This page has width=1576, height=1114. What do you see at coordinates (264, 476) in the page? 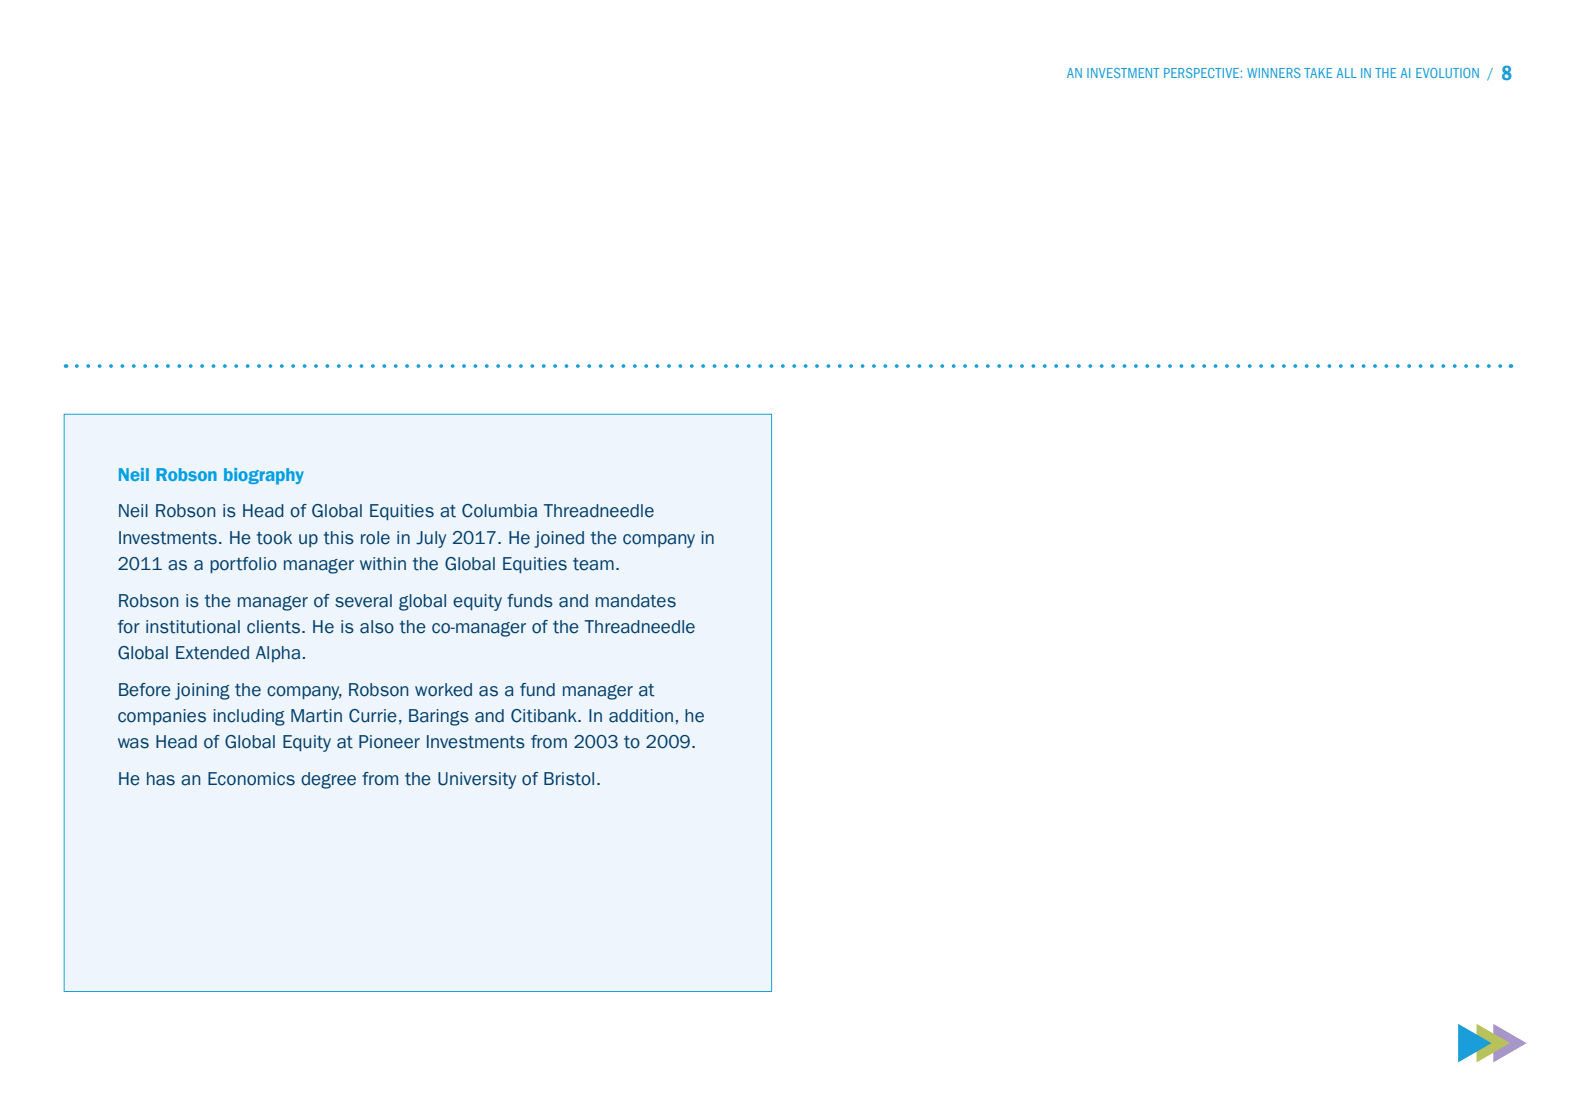
I see `biography` at bounding box center [264, 476].
